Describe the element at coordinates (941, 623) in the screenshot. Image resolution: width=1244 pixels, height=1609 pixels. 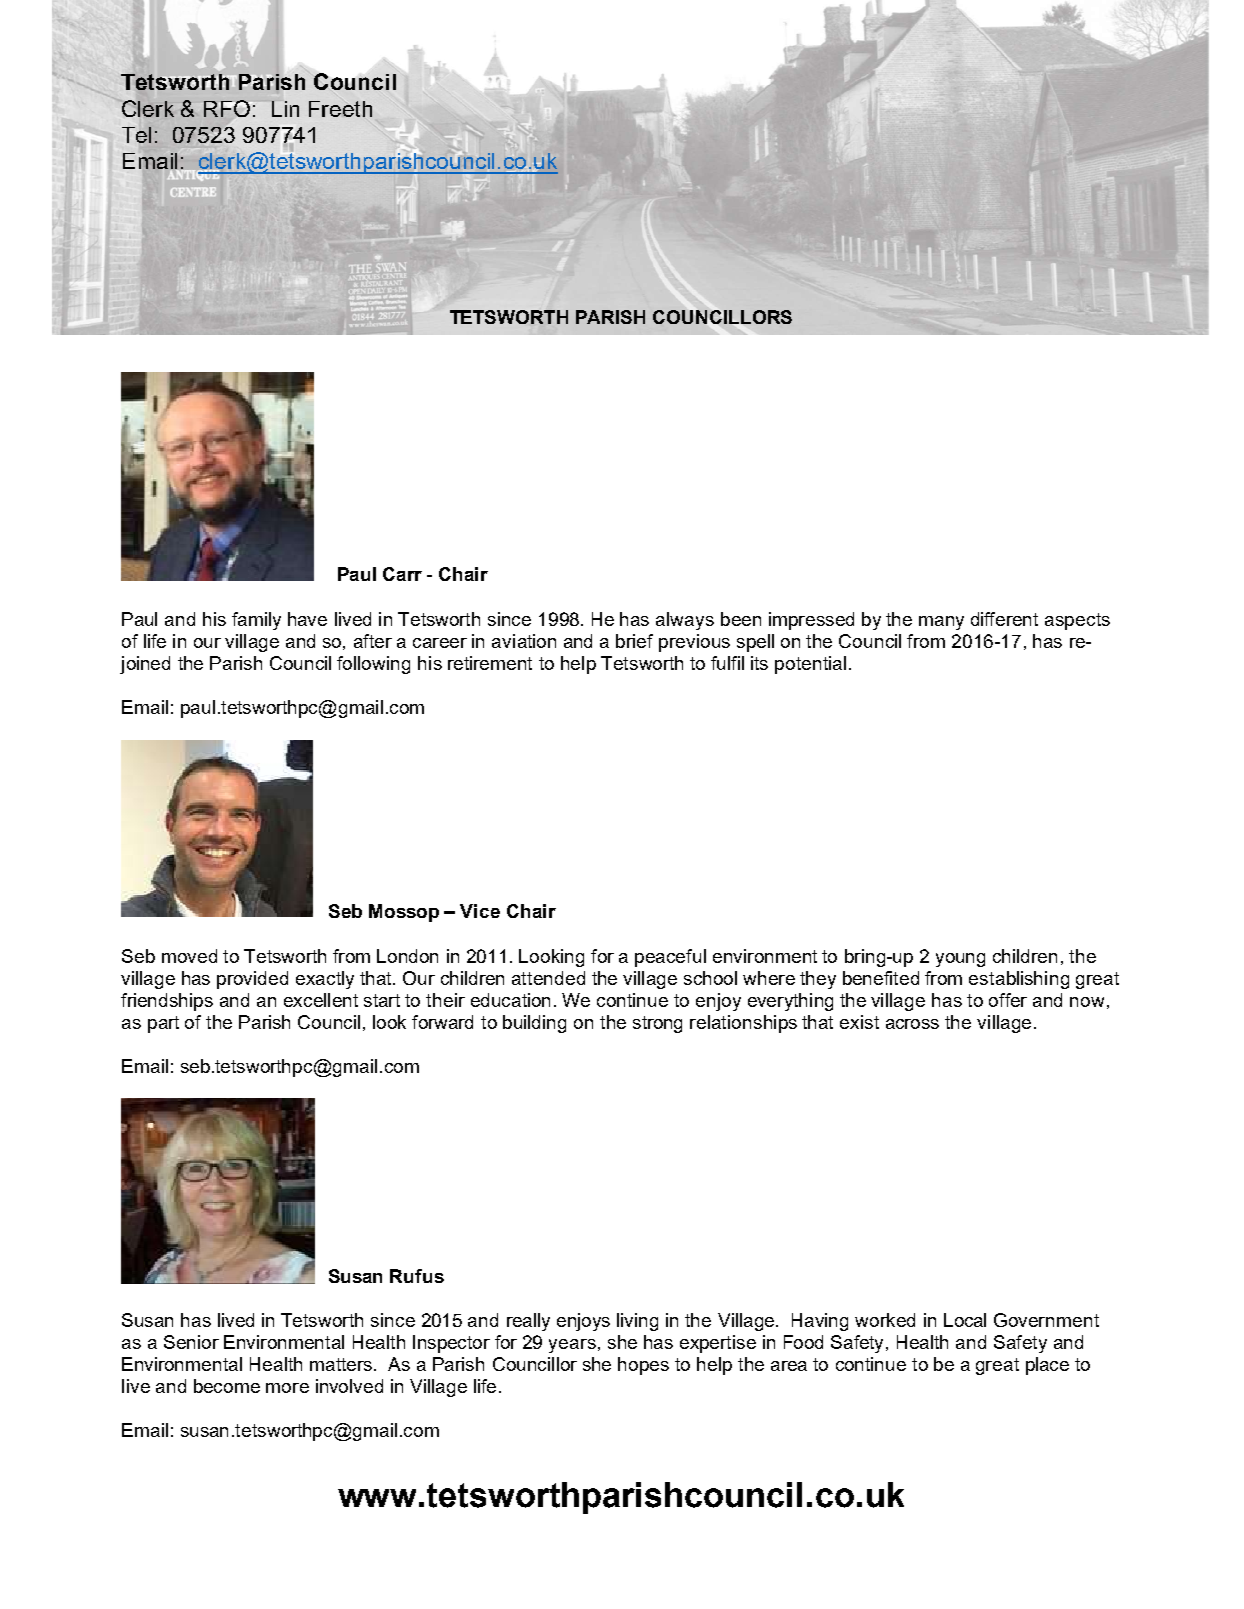
I see `many` at that location.
